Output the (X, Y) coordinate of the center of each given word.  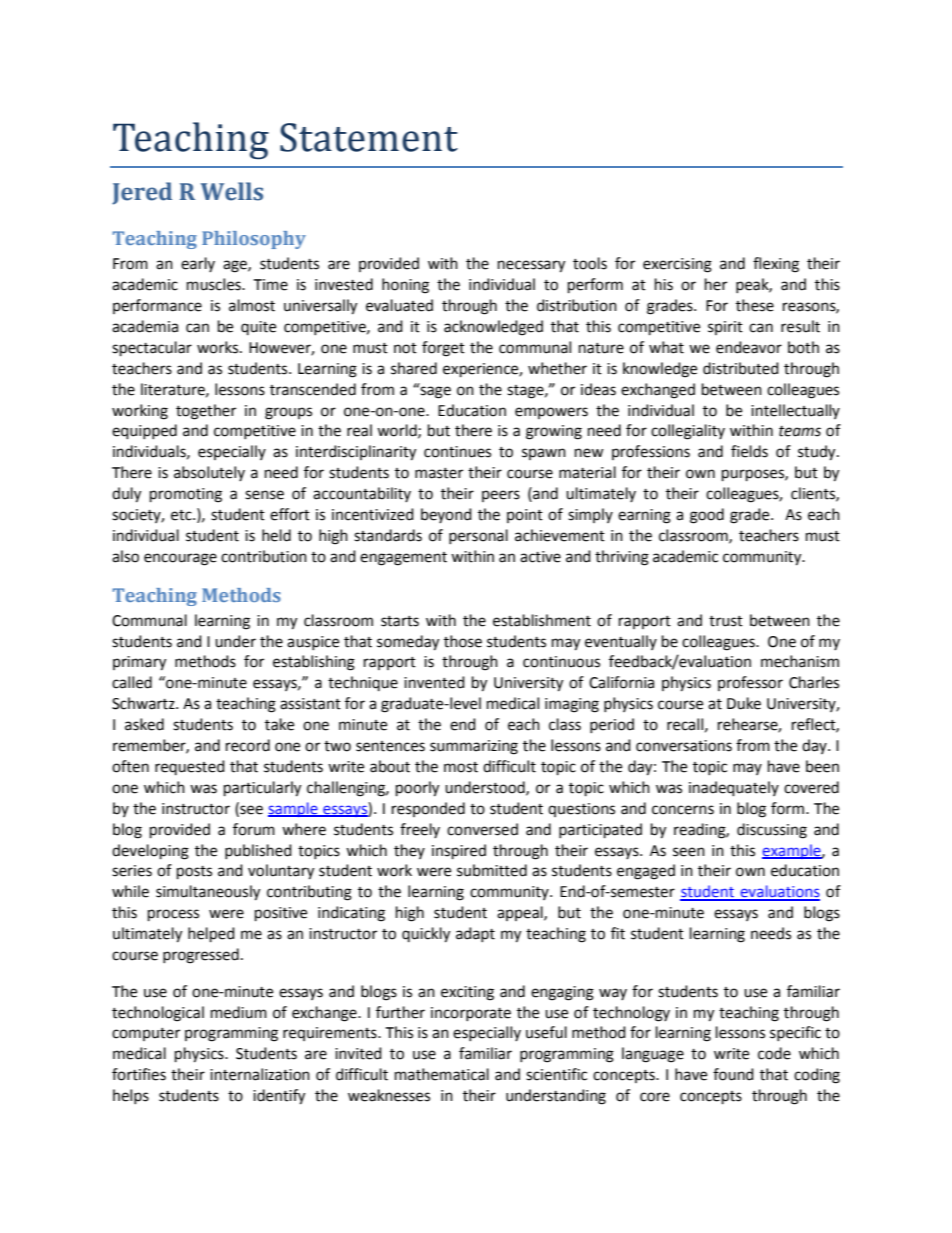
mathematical (442, 1074)
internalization (260, 1074)
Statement (369, 137)
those (463, 641)
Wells (232, 191)
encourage (180, 559)
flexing (776, 265)
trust (726, 621)
